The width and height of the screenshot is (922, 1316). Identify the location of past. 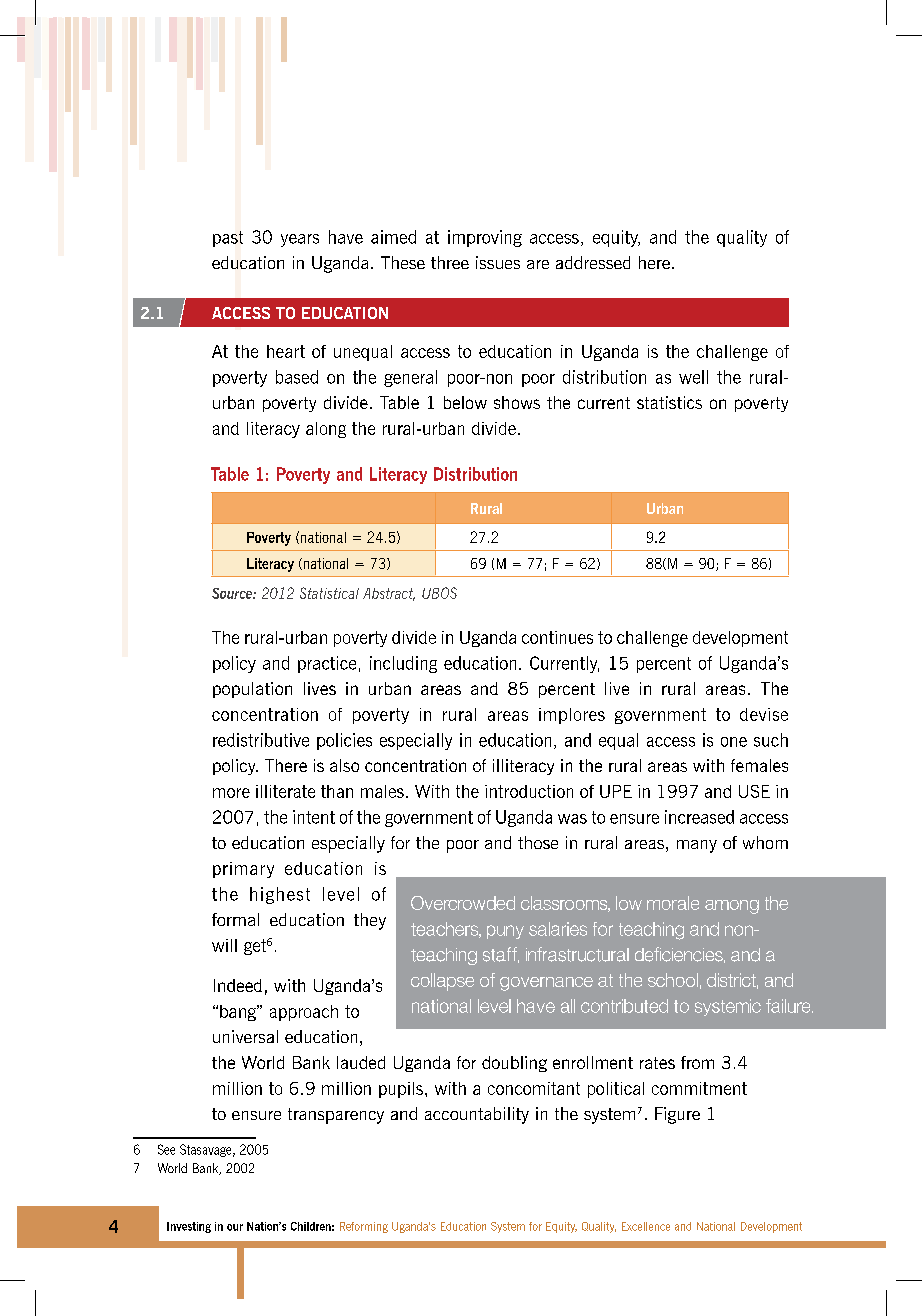
(228, 239).
